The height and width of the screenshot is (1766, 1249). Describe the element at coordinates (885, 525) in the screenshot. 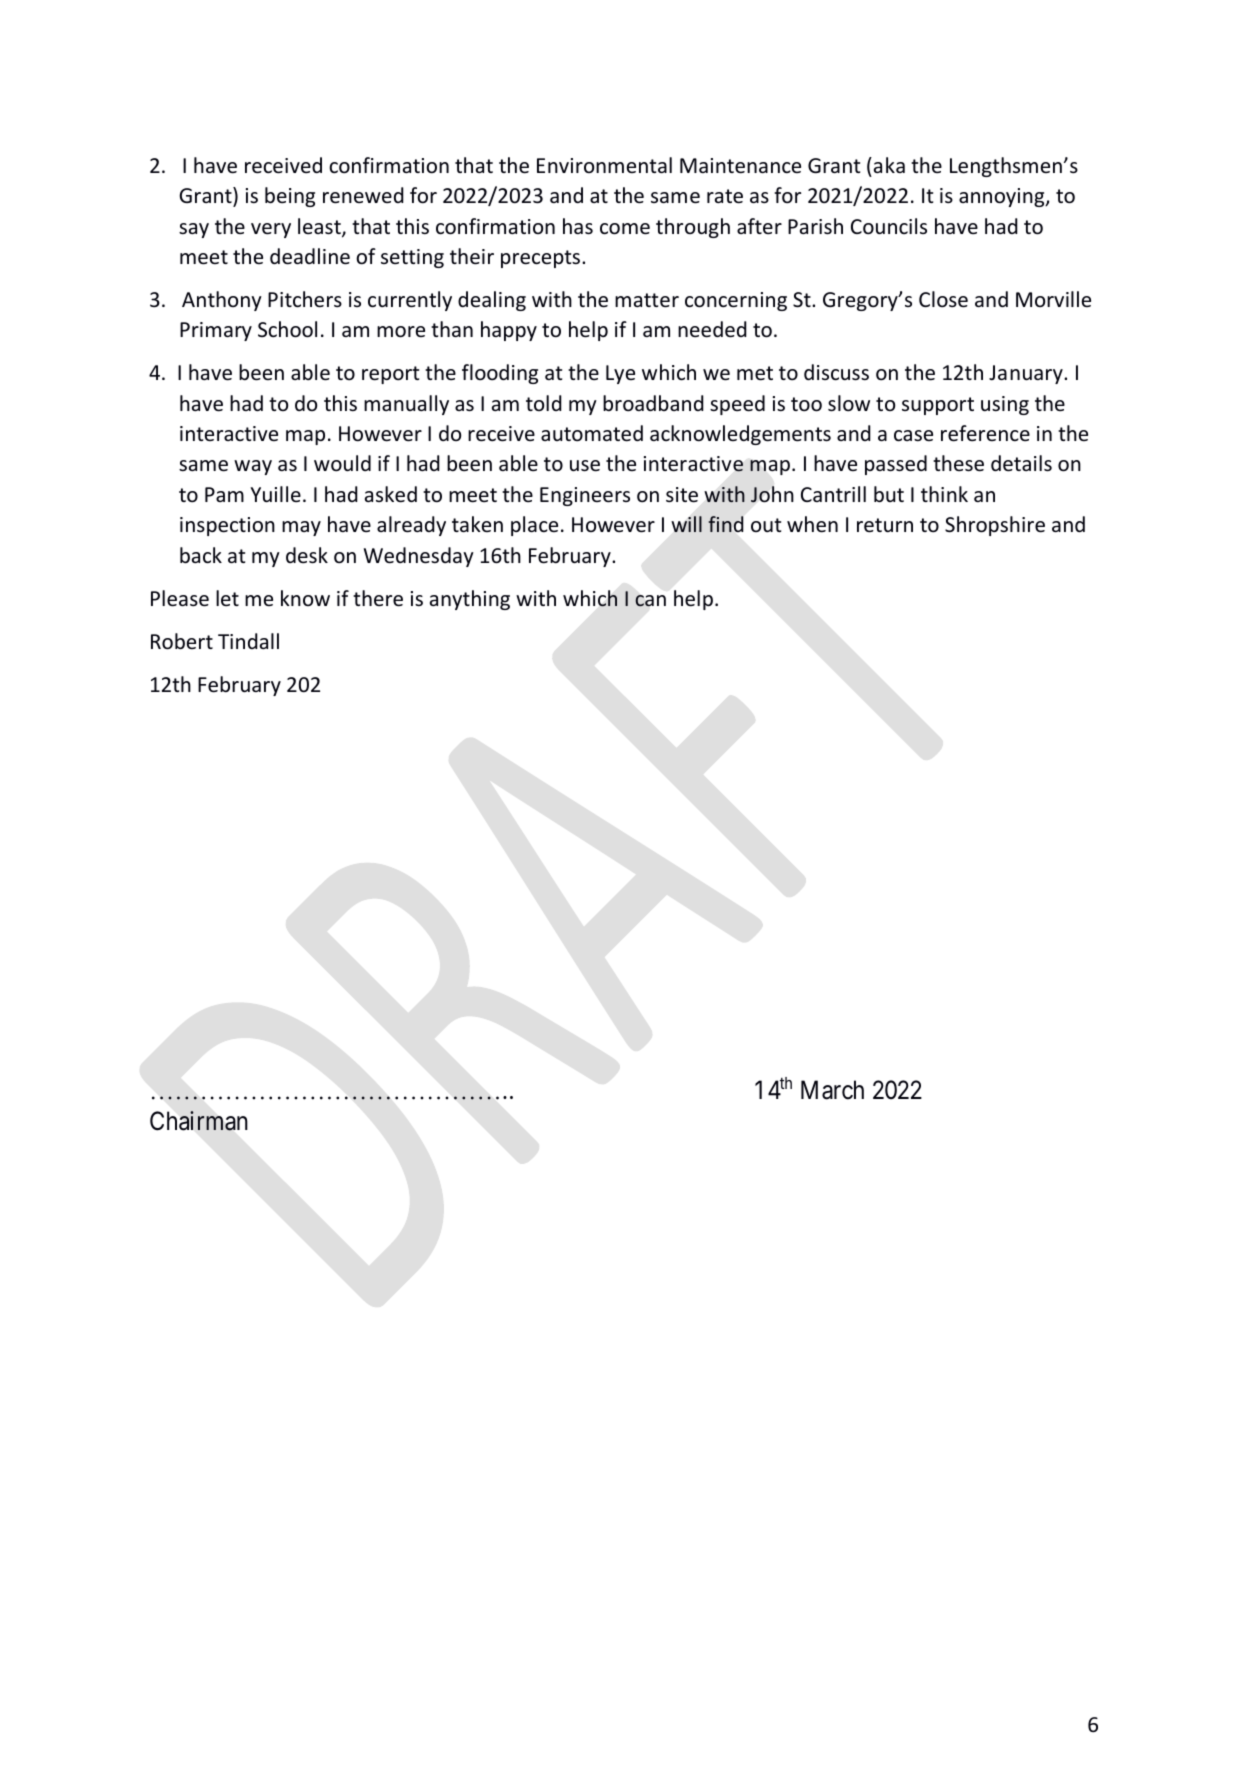

I see `return` at that location.
